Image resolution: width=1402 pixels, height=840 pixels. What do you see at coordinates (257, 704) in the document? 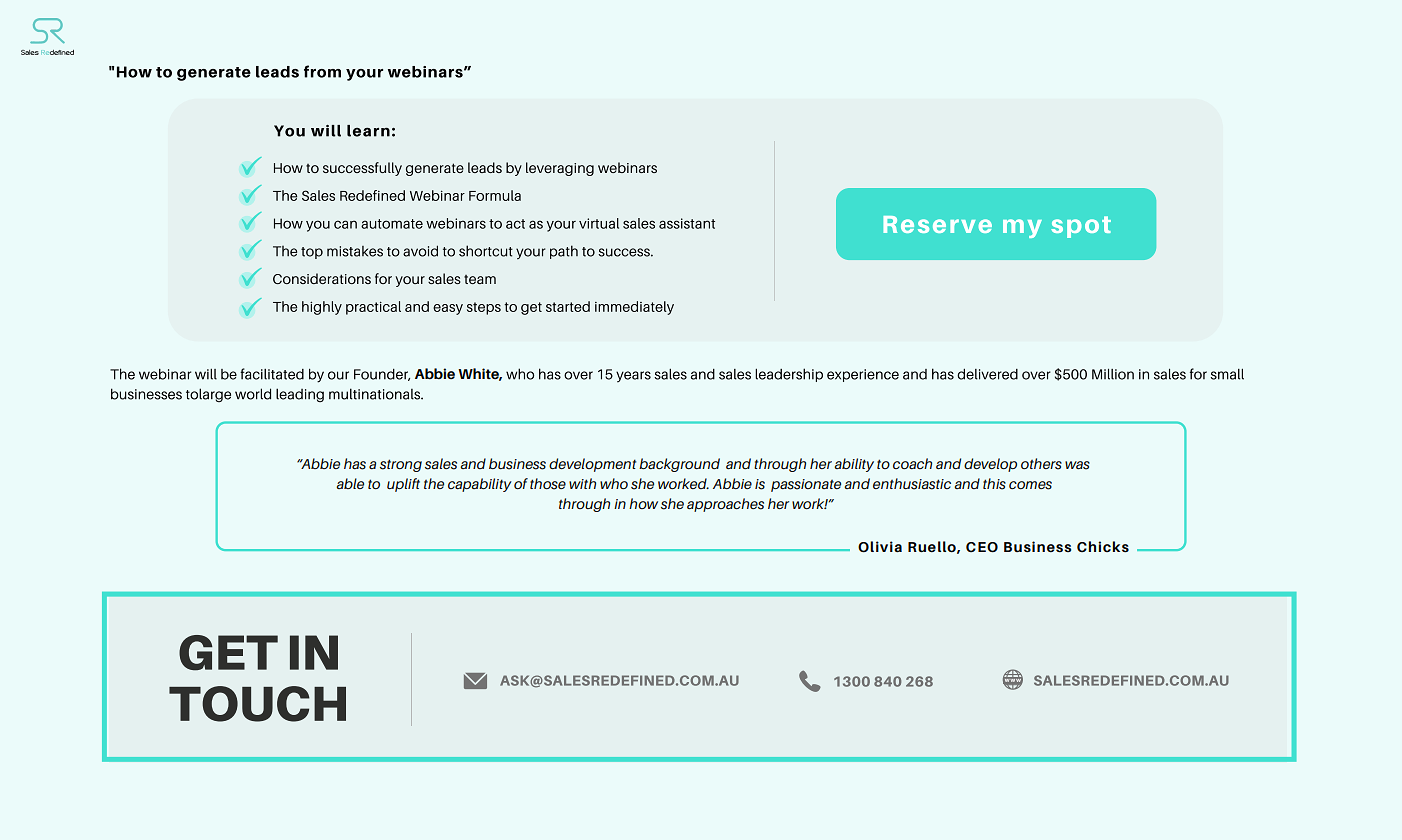
I see `TOUCH` at bounding box center [257, 704].
